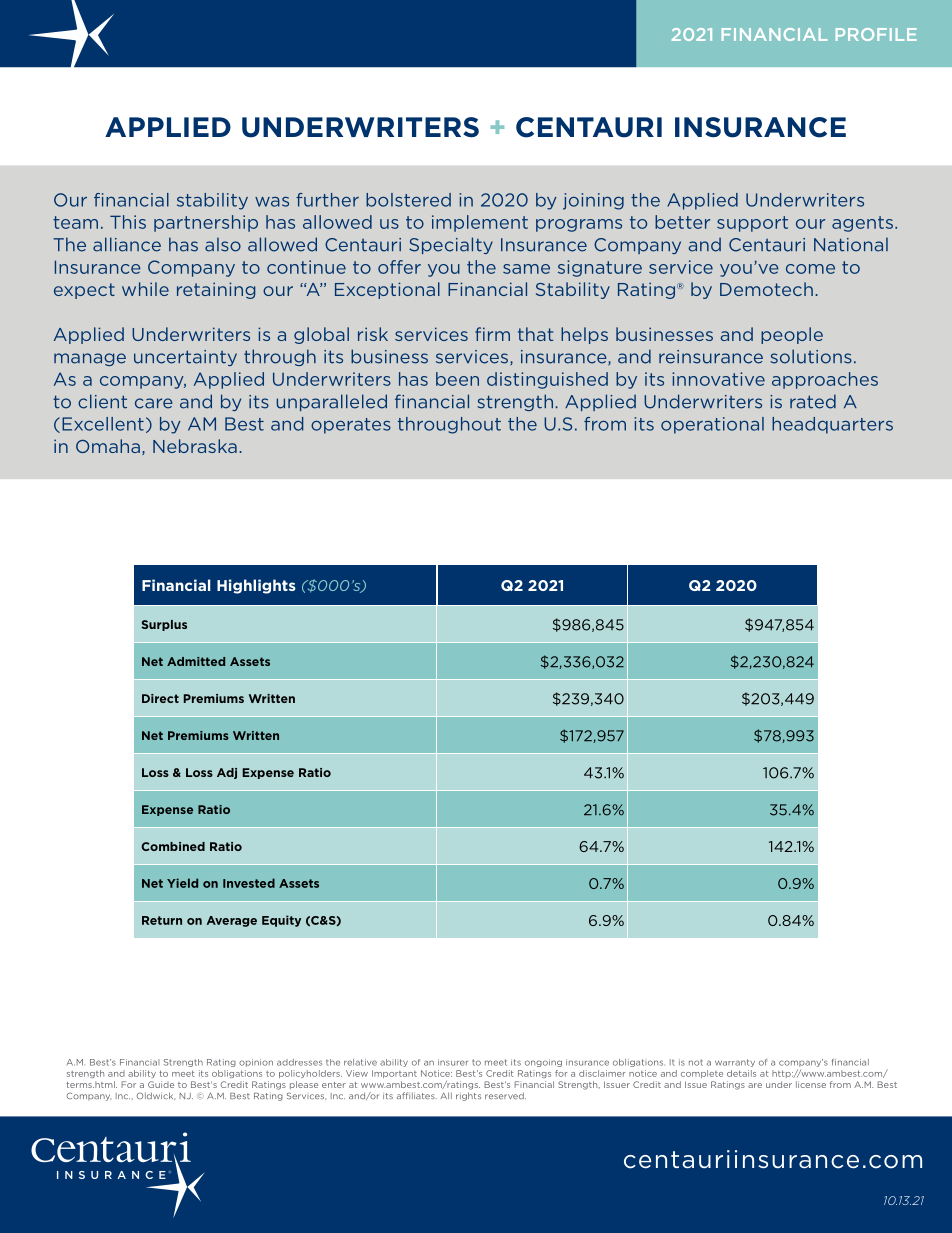 The height and width of the screenshot is (1233, 952). I want to click on operates, so click(351, 426).
